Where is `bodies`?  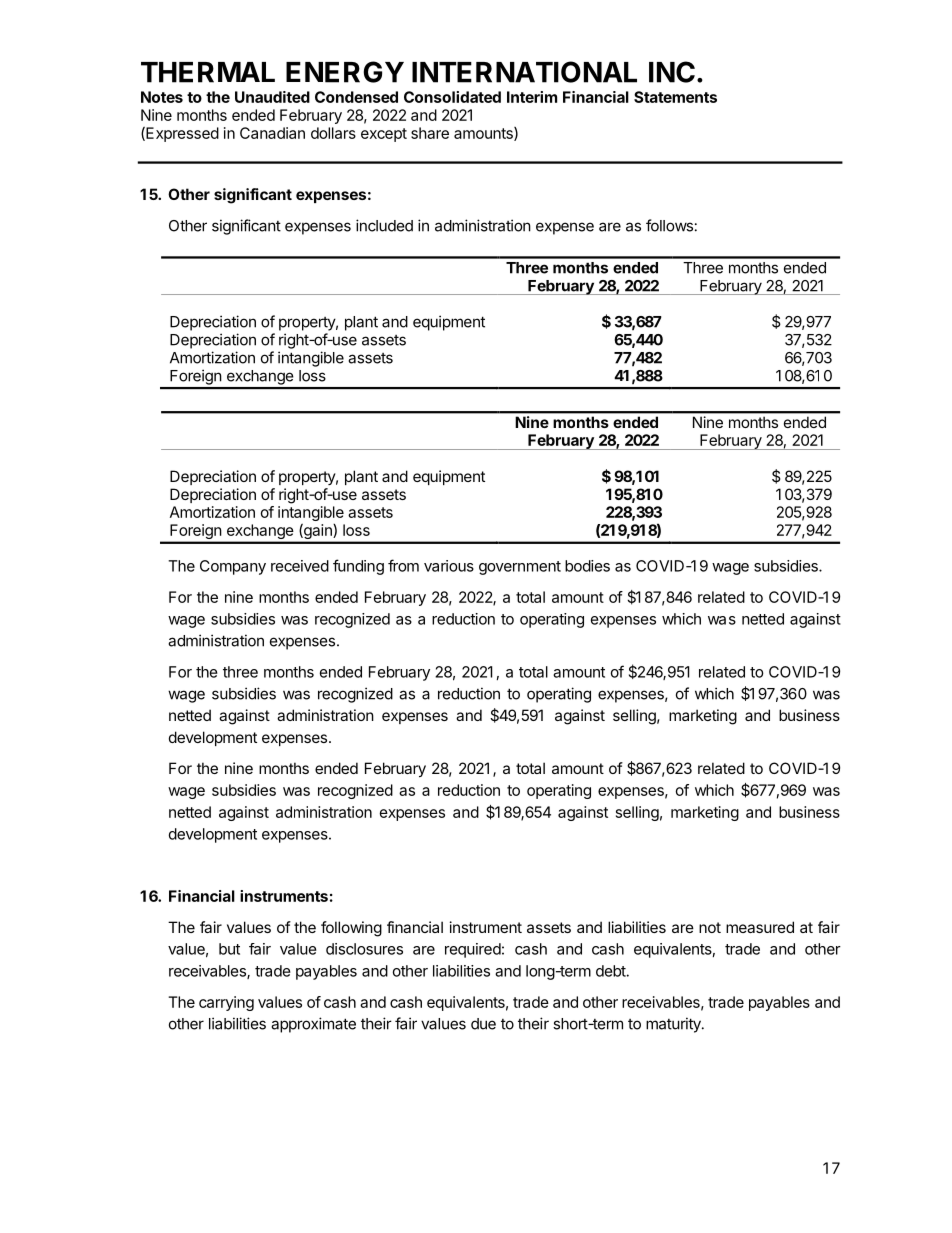
bodies is located at coordinates (587, 566).
